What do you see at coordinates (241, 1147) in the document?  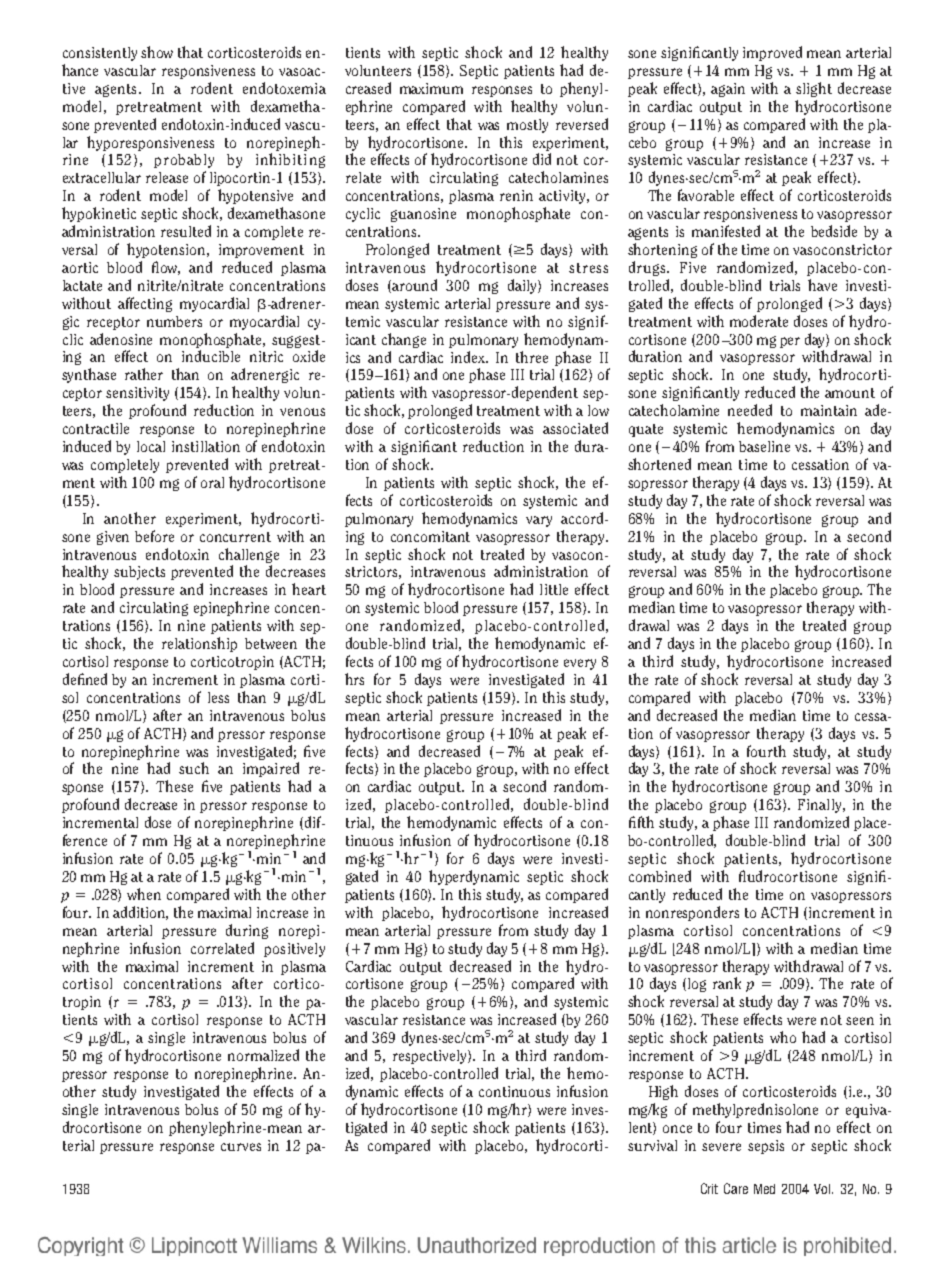 I see `curves` at bounding box center [241, 1147].
